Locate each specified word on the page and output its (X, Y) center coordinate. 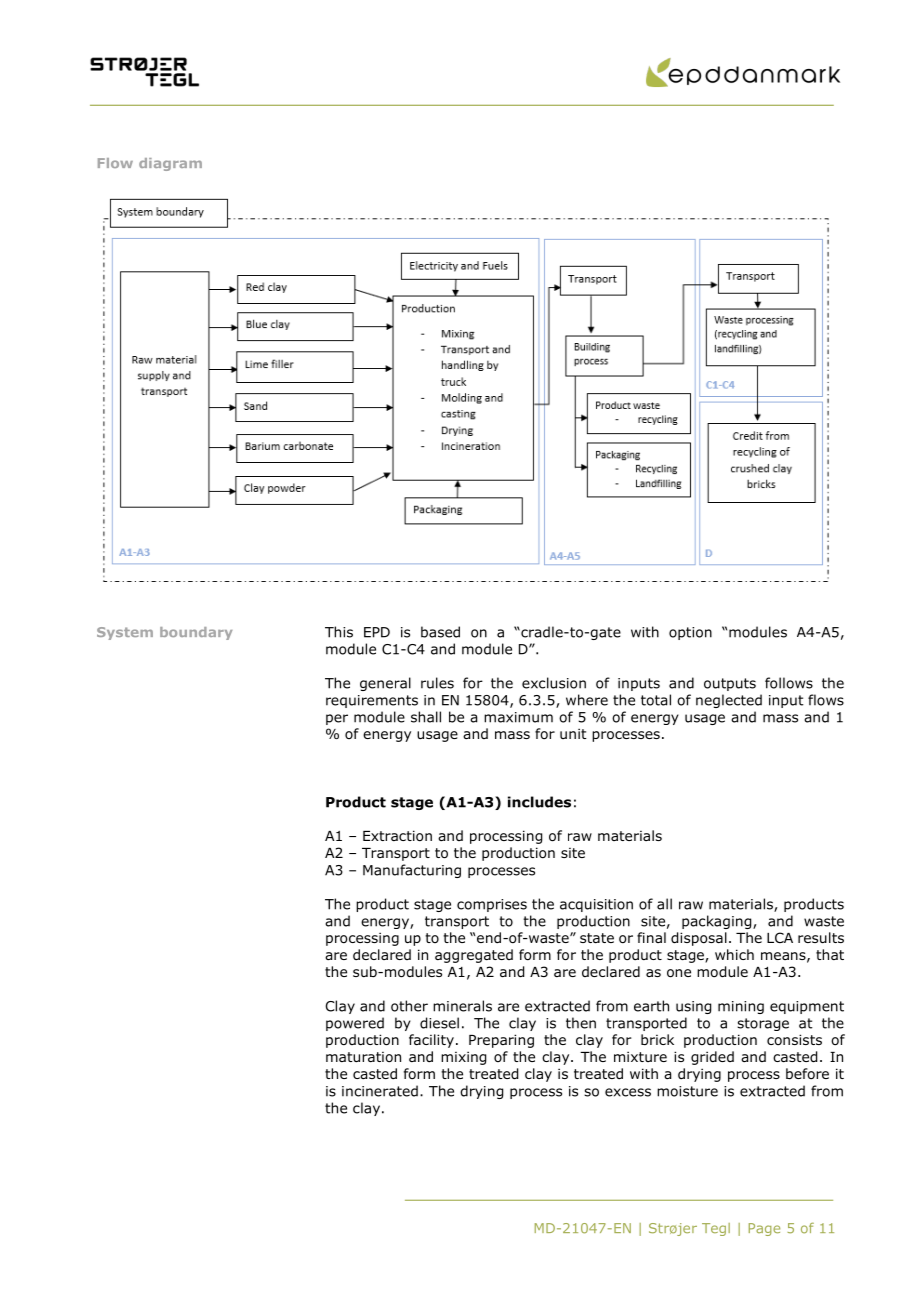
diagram (170, 164)
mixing (463, 1058)
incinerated (380, 1091)
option (690, 633)
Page (764, 1229)
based (440, 632)
